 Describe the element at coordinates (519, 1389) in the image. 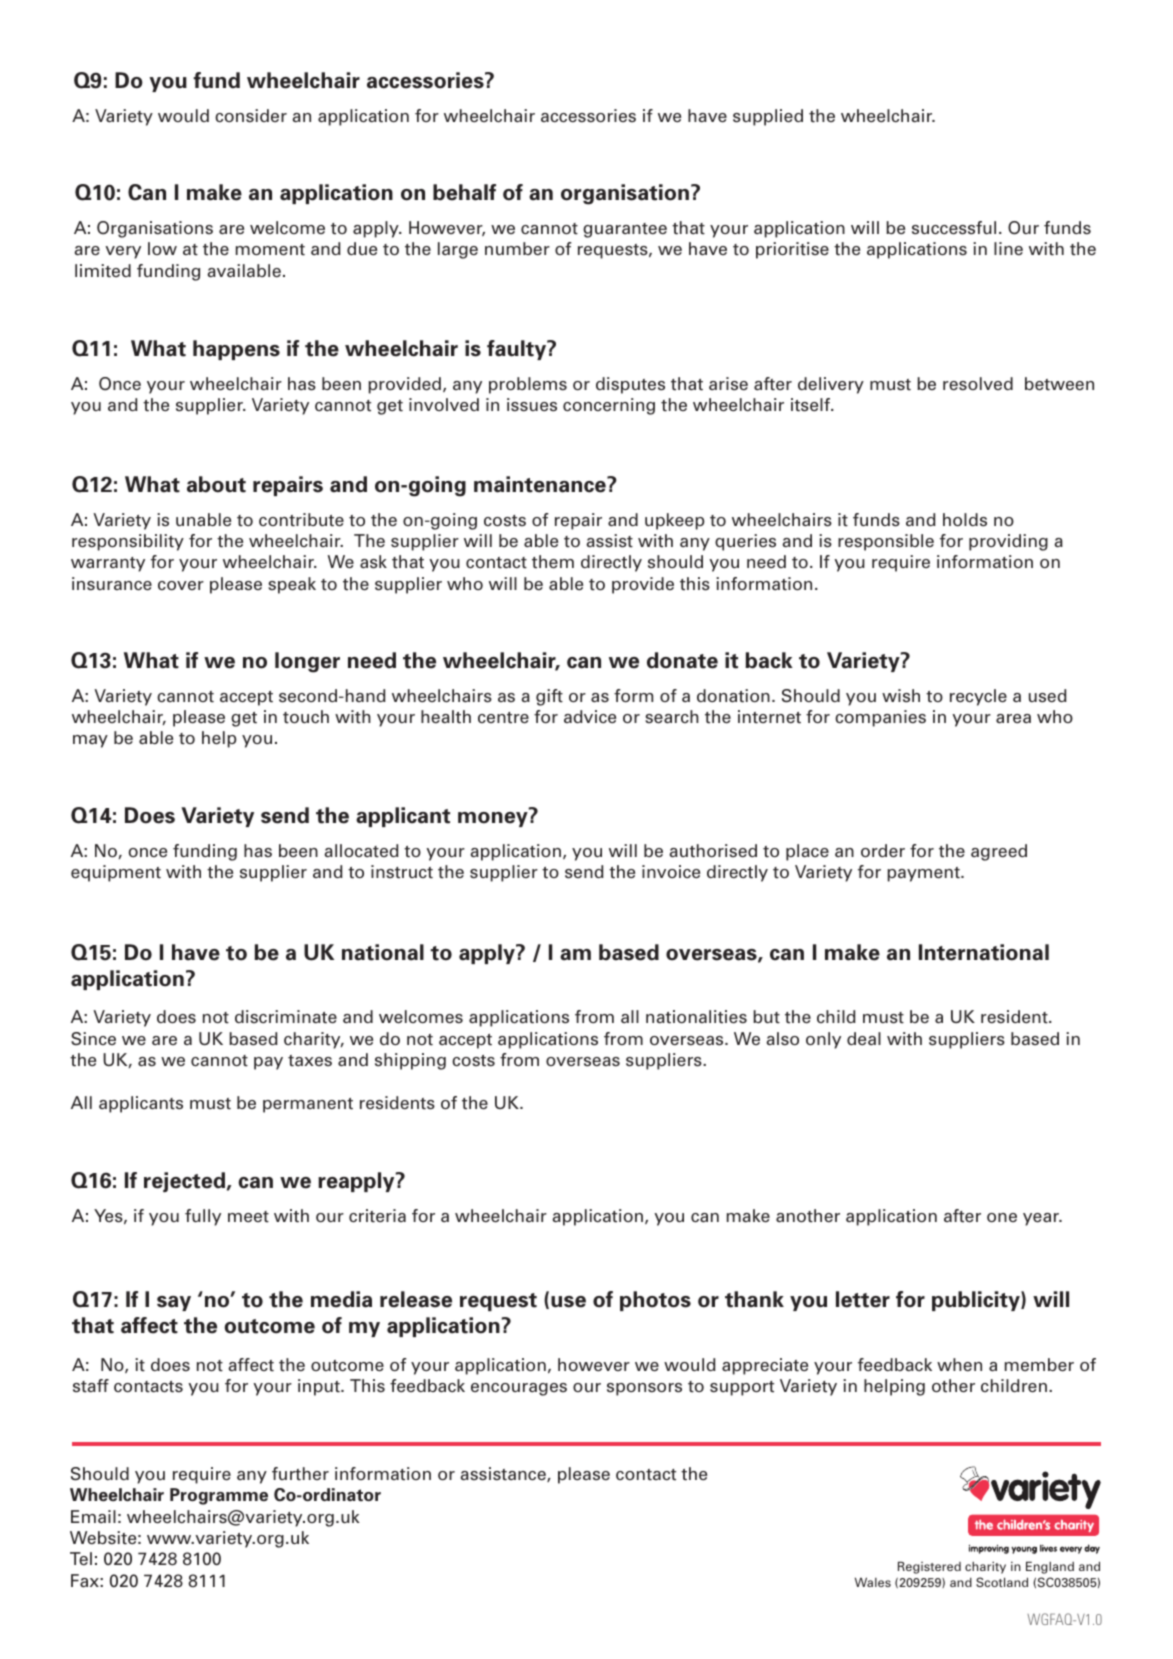

I see `encourages` at that location.
